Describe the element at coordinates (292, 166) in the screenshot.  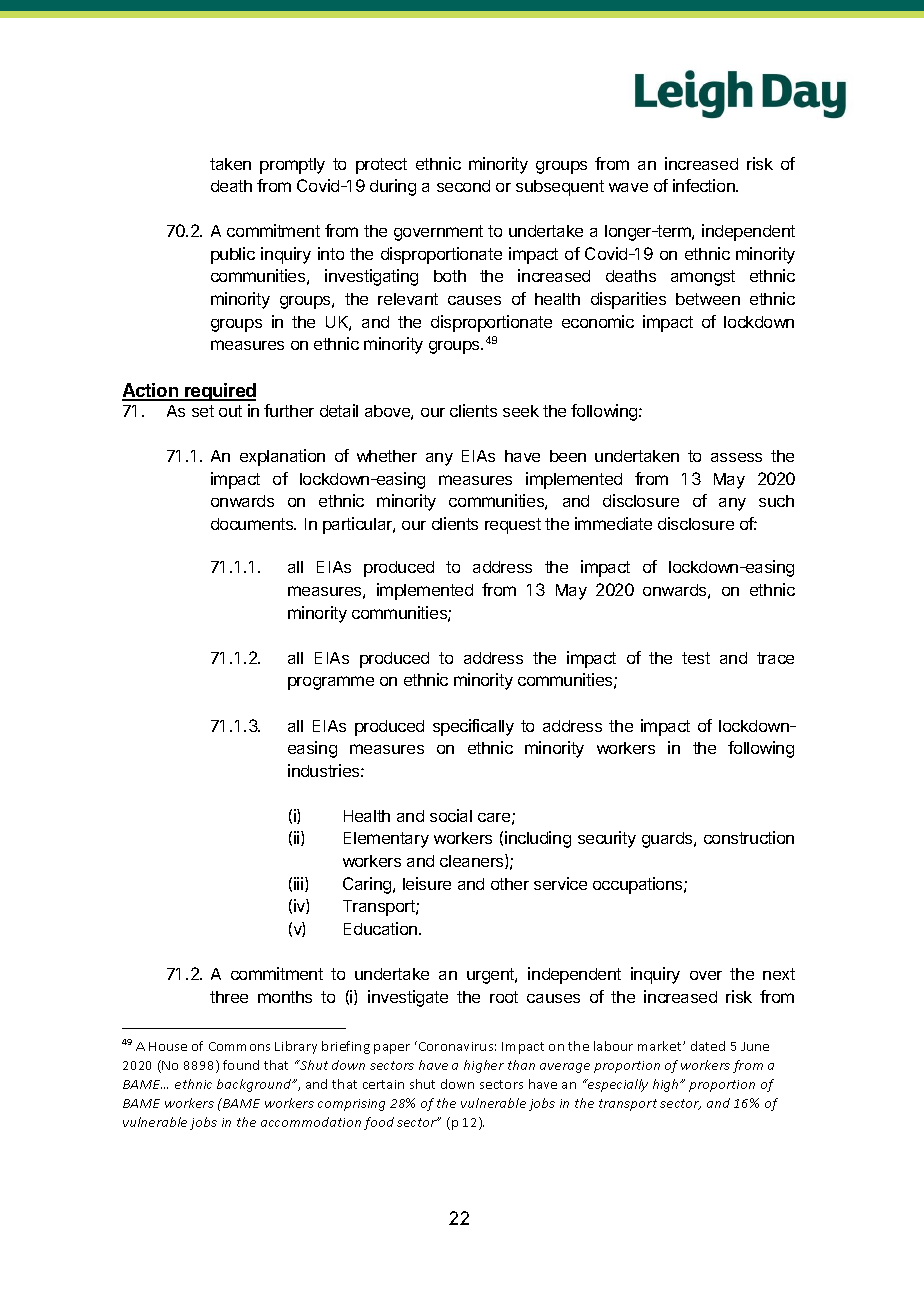
I see `promptly` at that location.
